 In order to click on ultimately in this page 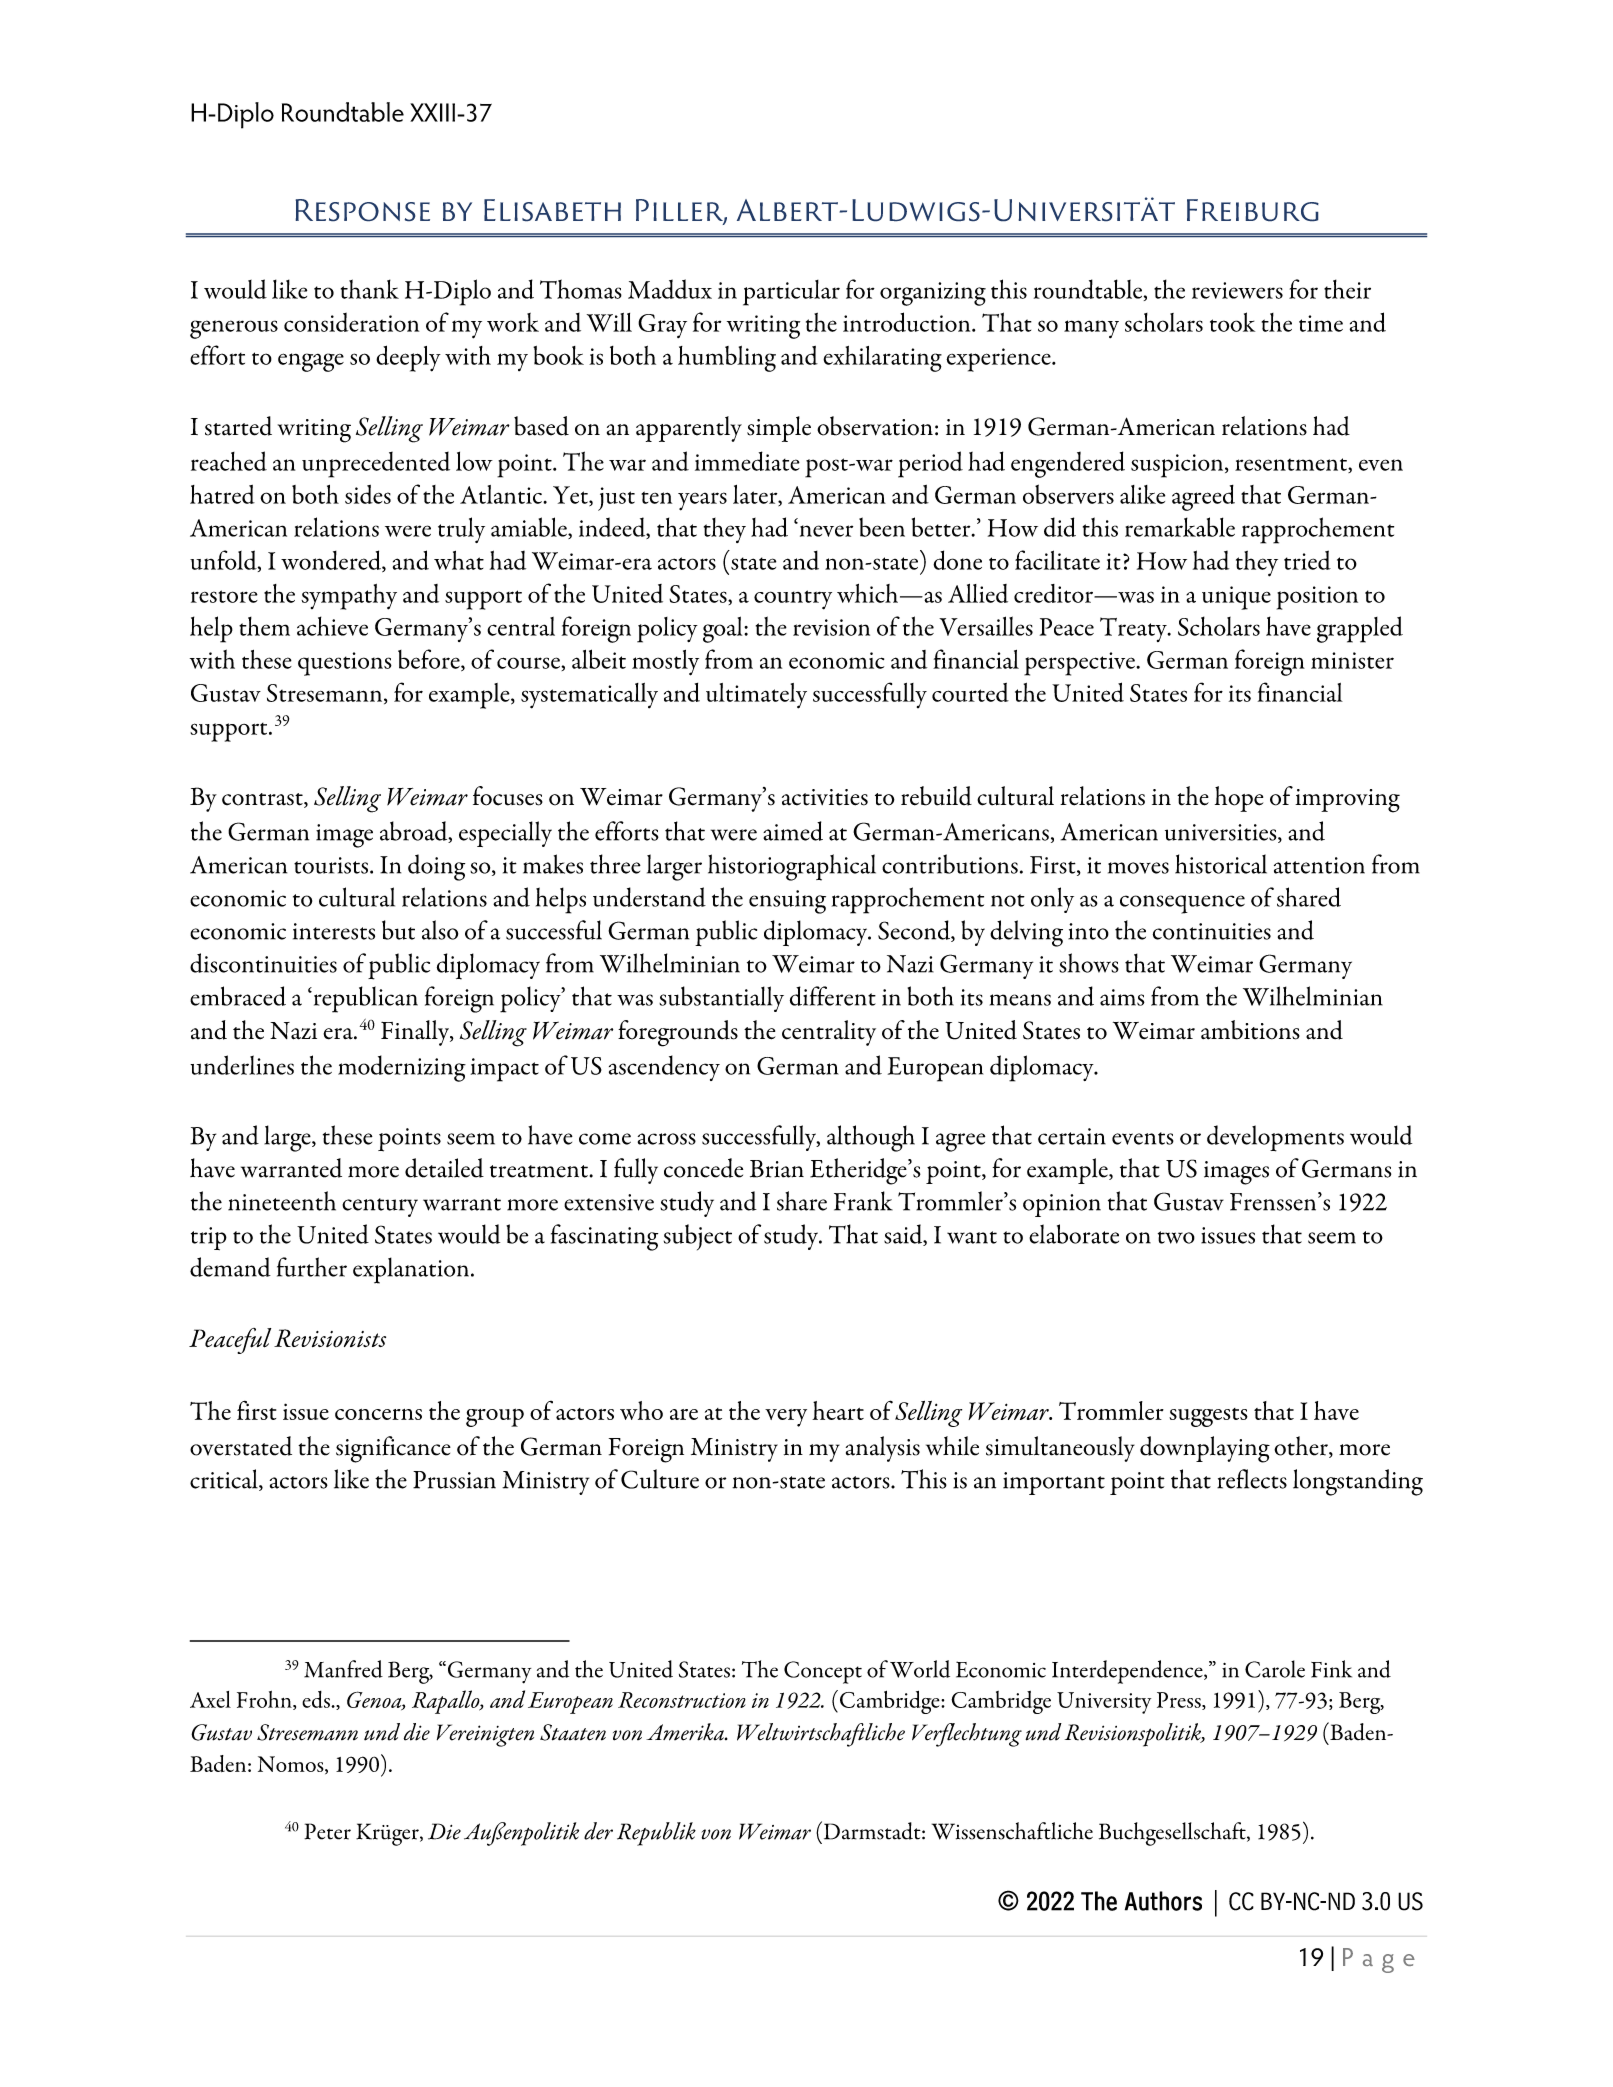, I will do `click(756, 696)`.
